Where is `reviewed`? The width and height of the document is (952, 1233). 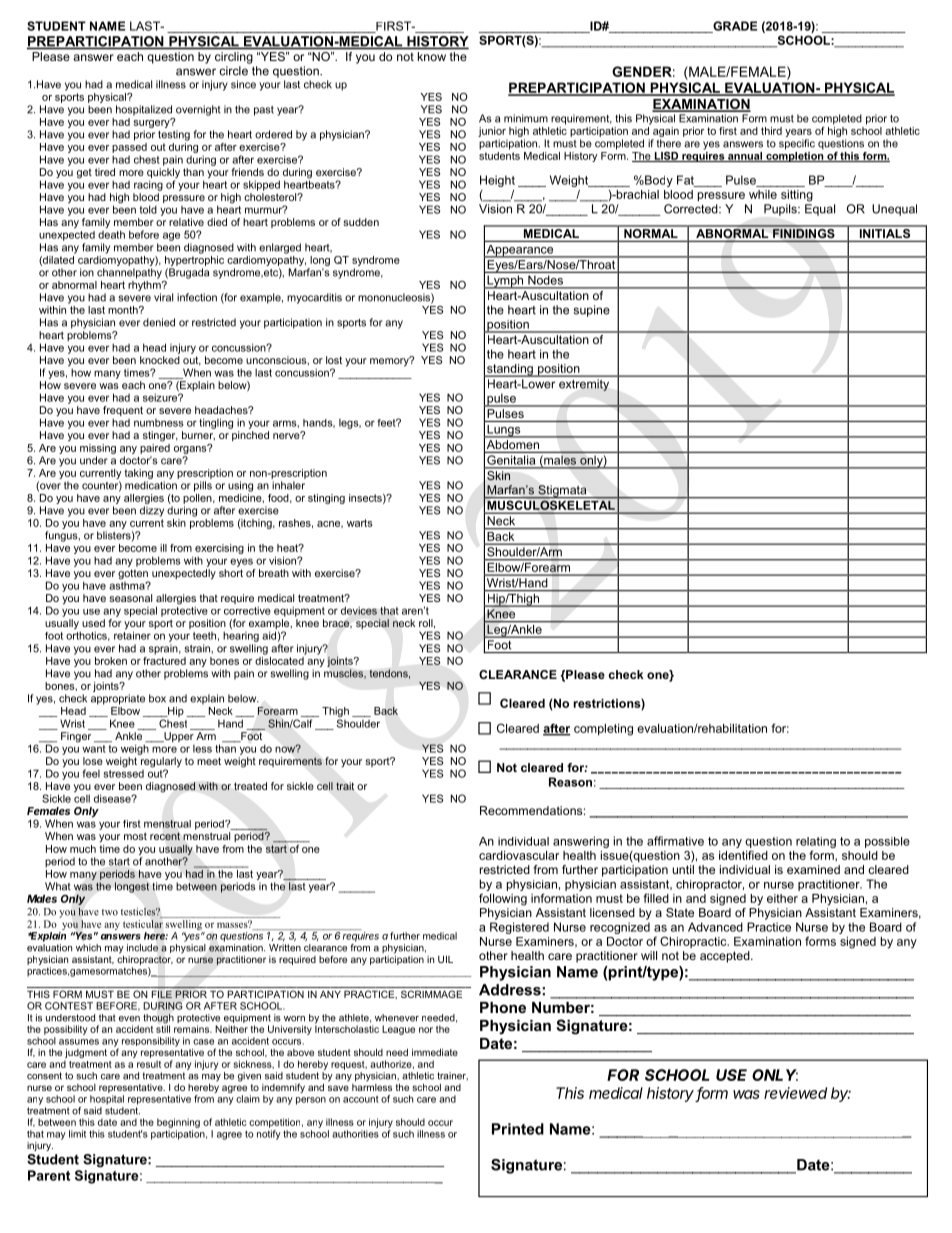
reviewed is located at coordinates (795, 1093).
